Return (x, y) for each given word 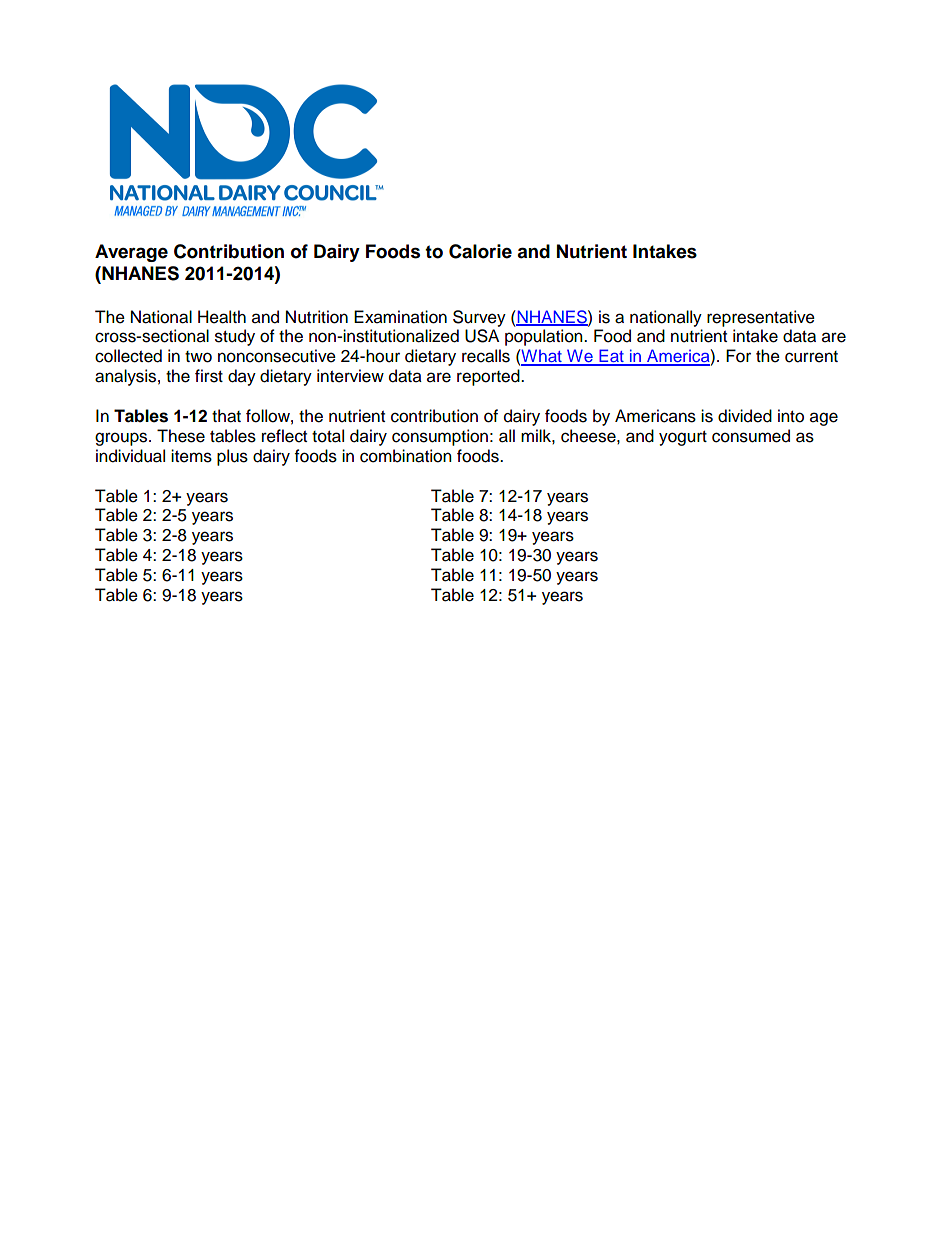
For (738, 356)
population (545, 337)
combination (406, 456)
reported (489, 377)
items (191, 456)
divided (745, 416)
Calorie (480, 251)
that (226, 416)
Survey (479, 318)
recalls (486, 356)
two (198, 357)
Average (131, 253)
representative (761, 318)
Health (222, 317)
